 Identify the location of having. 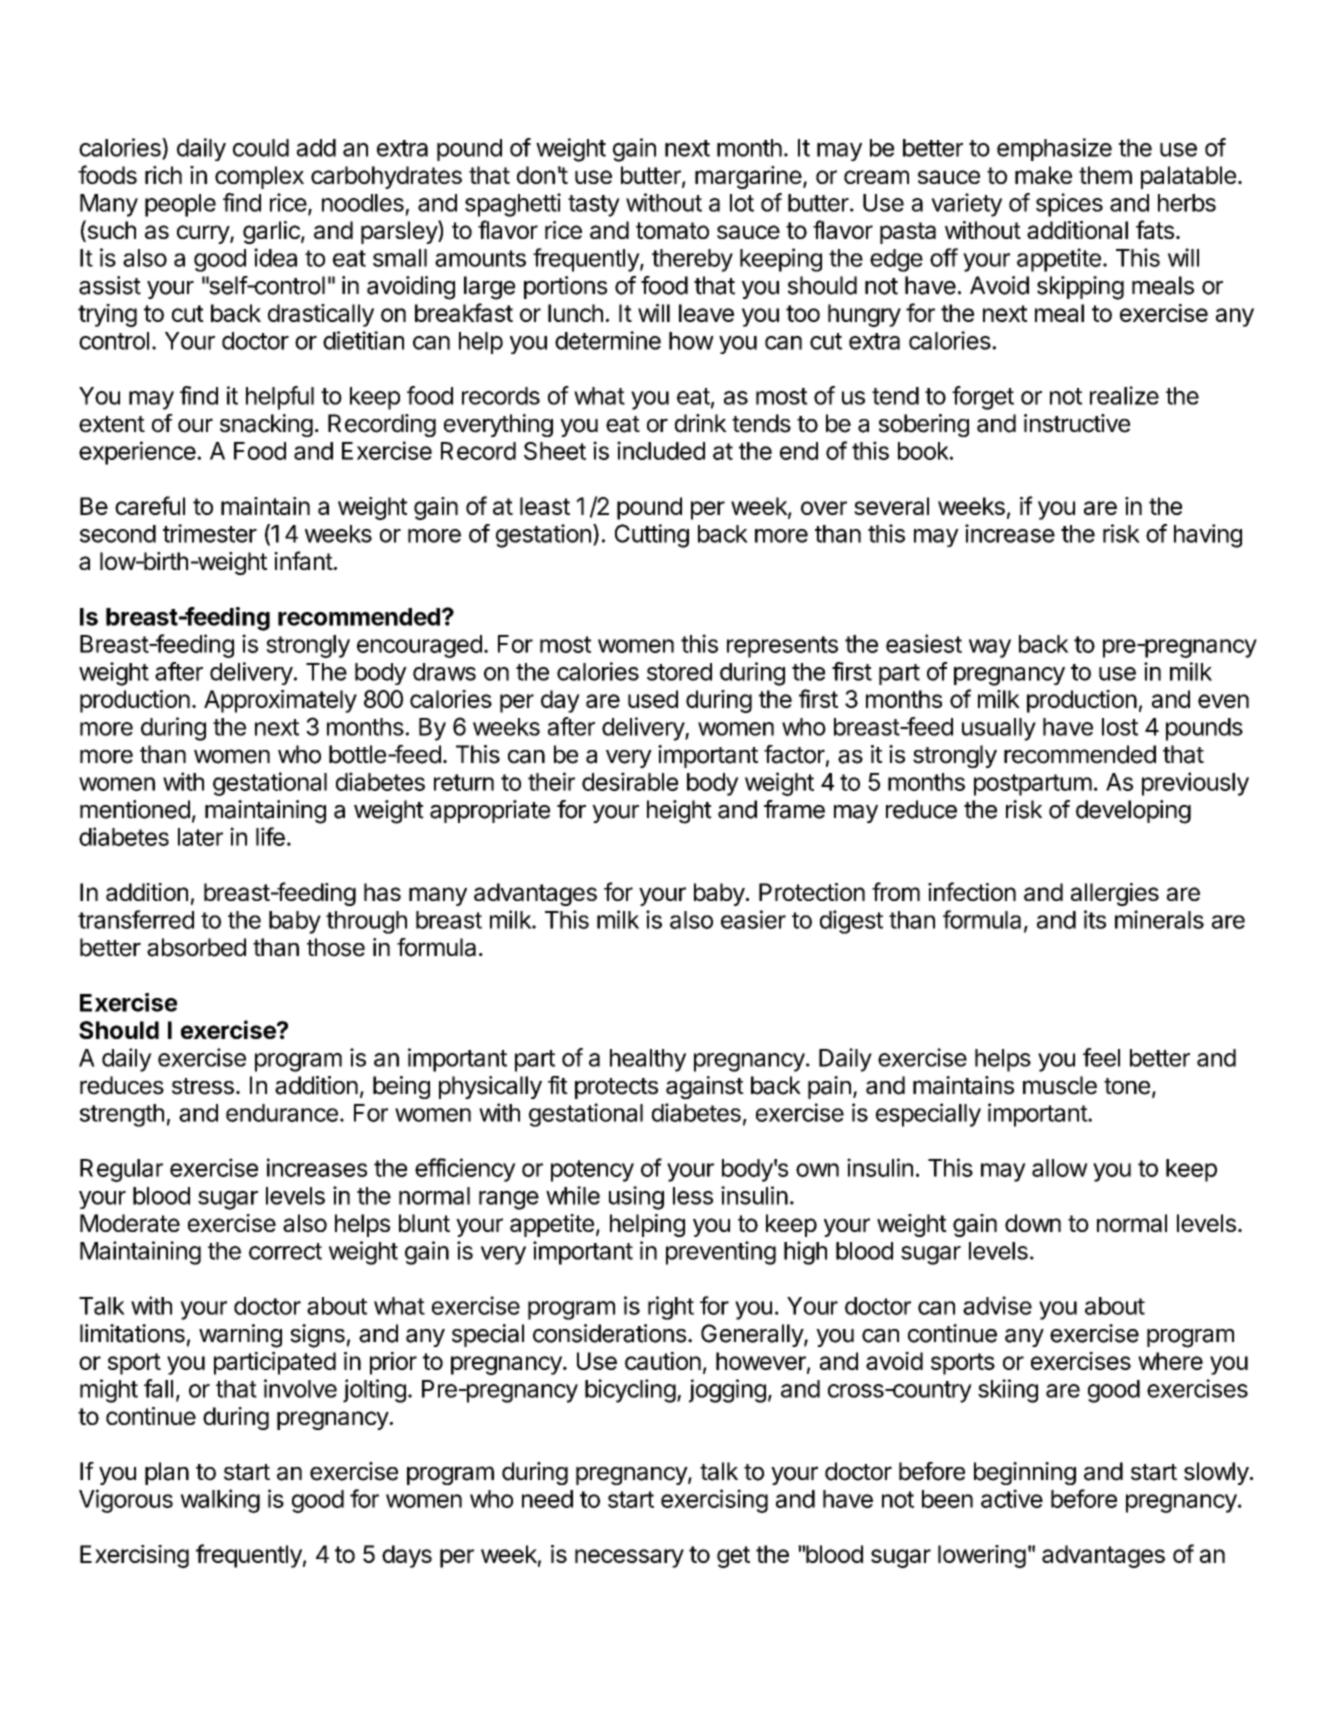
(1208, 536).
